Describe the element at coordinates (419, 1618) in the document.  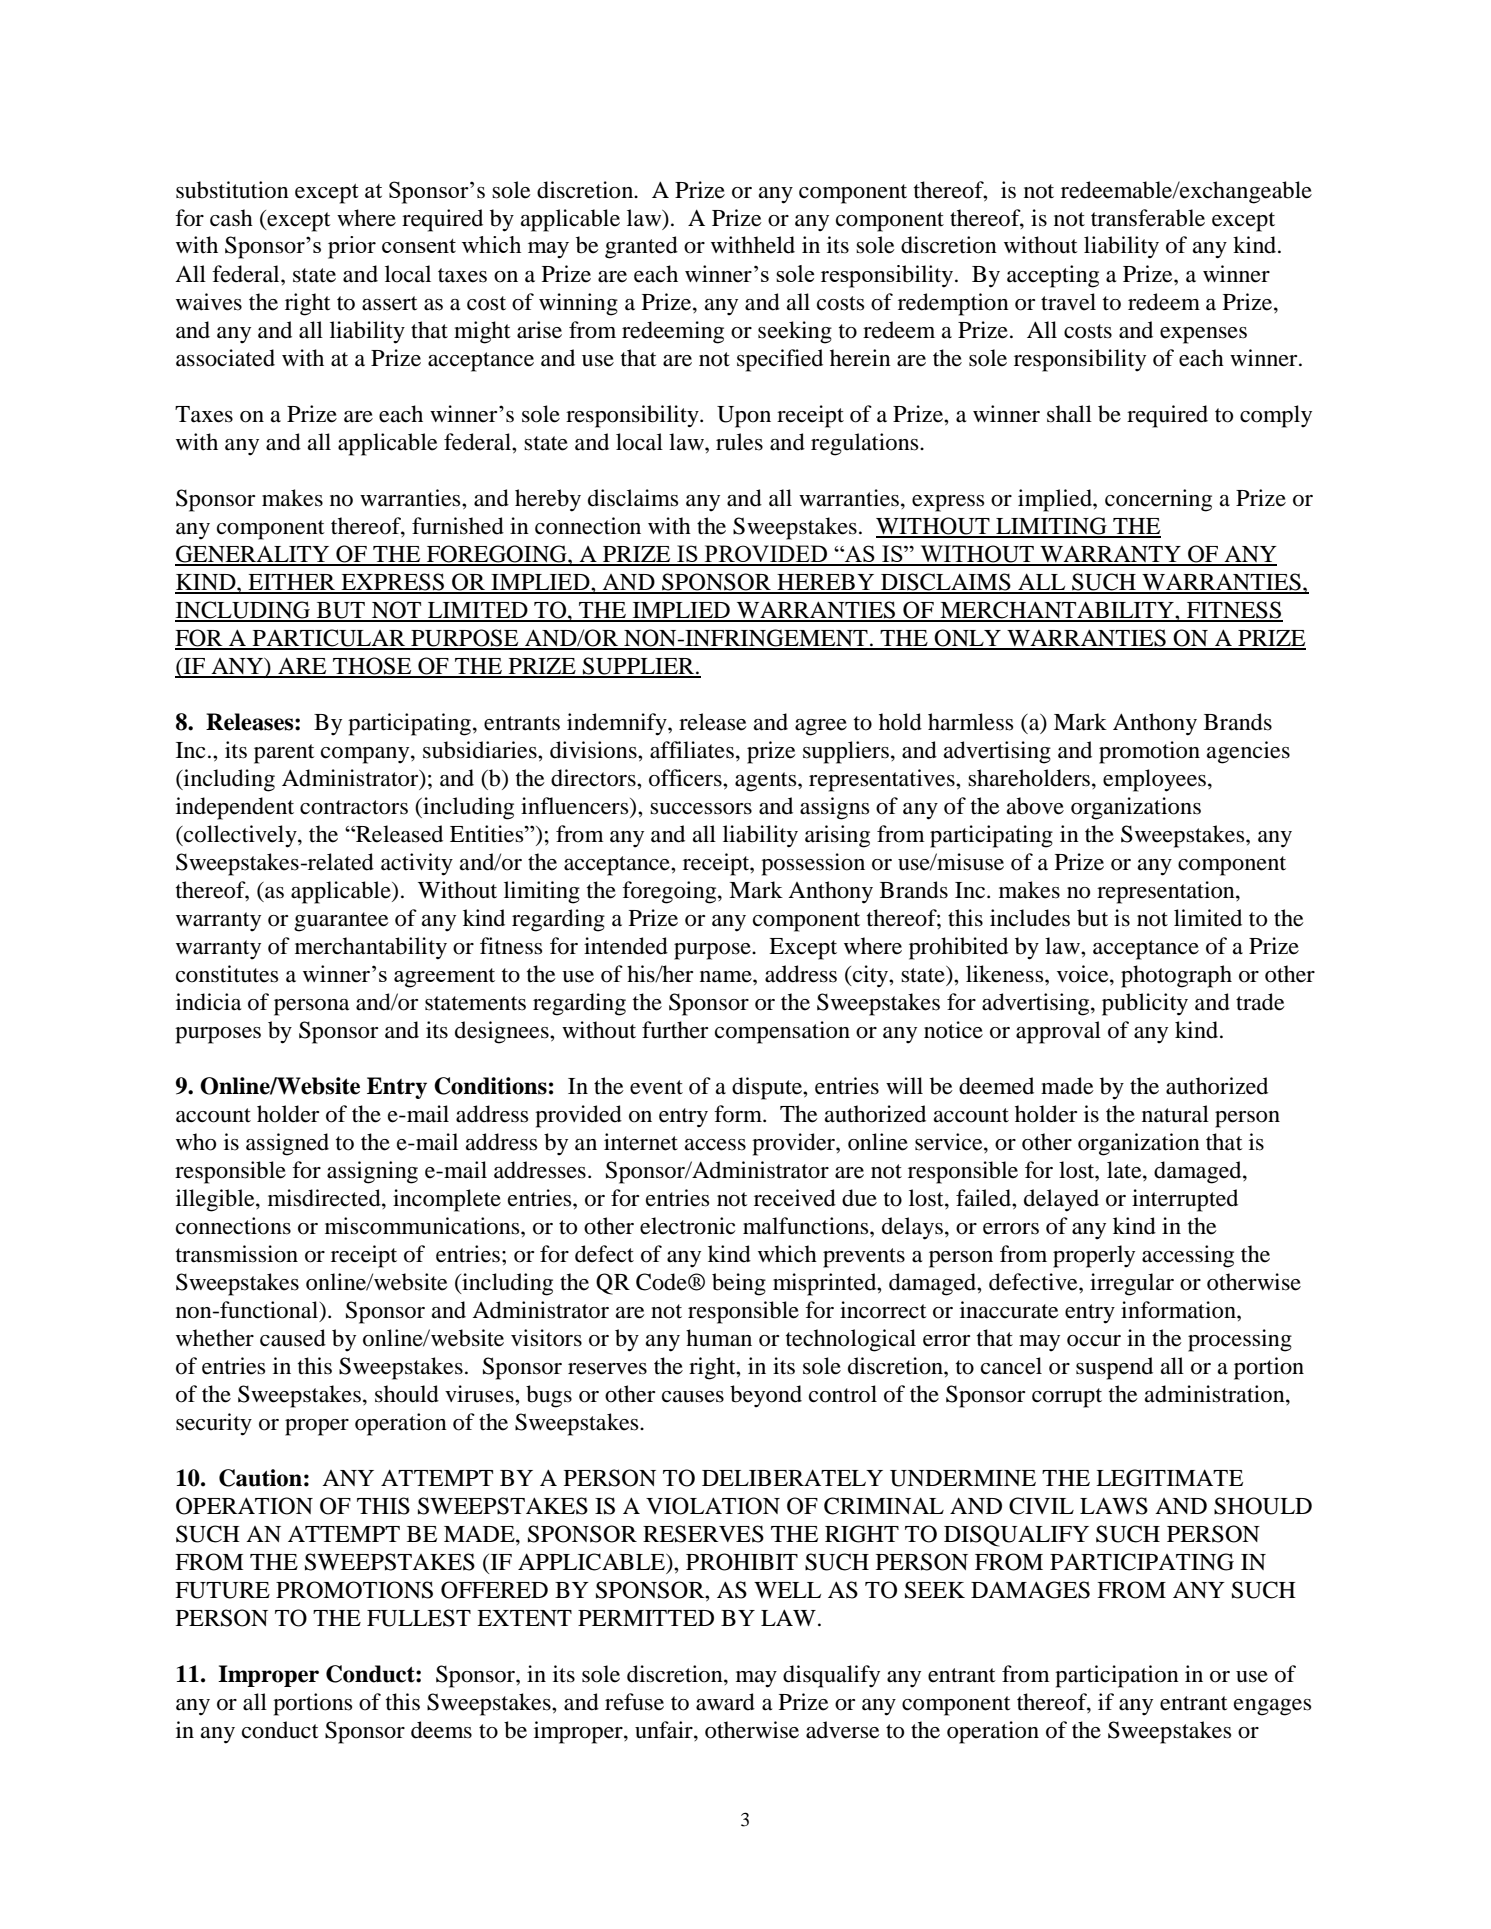
I see `FULLEST` at that location.
